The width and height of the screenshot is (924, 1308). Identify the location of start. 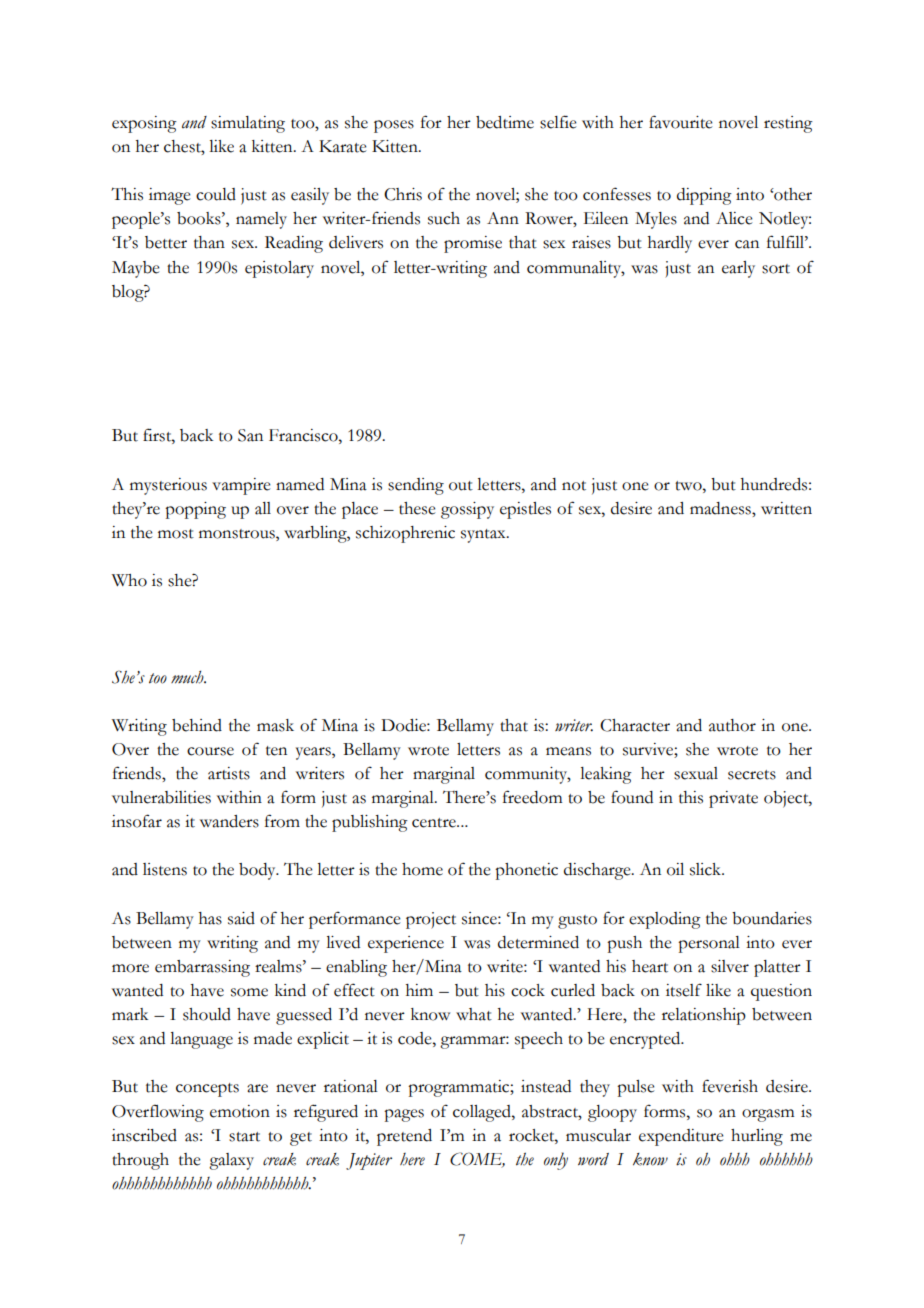
(244, 1137).
